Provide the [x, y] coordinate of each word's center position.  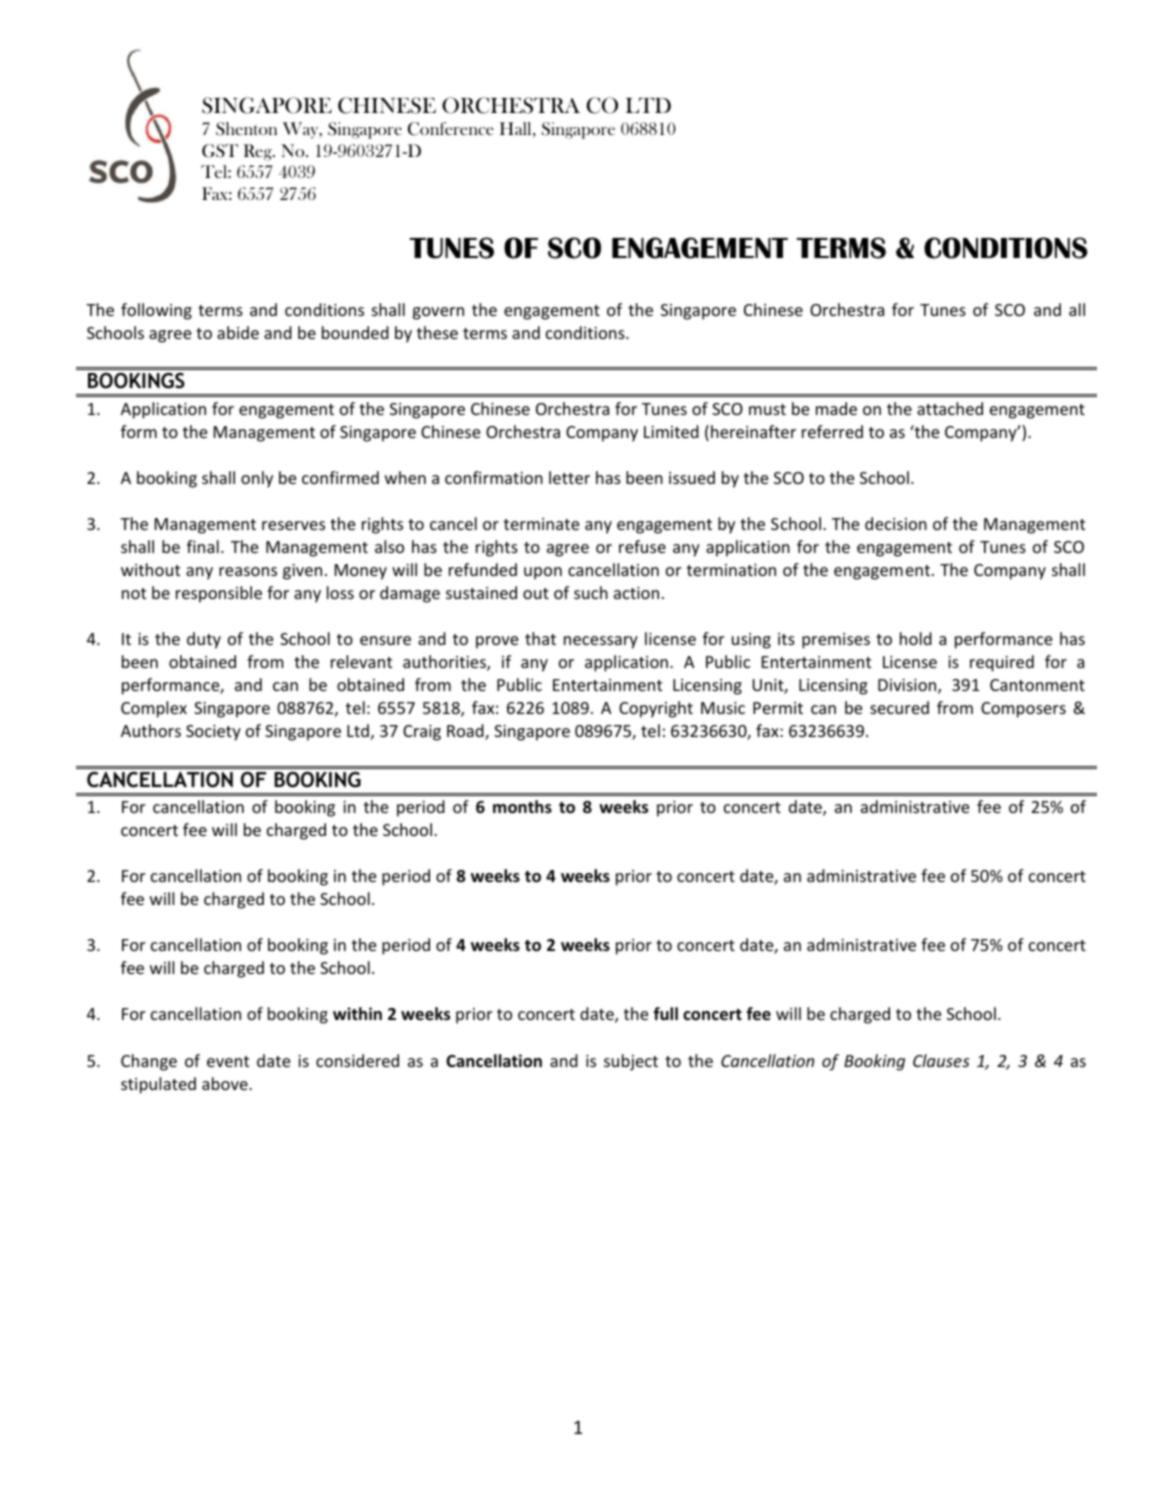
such [591, 592]
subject [631, 1062]
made [836, 408]
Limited [671, 431]
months [522, 807]
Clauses [941, 1060]
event [228, 1061]
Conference [451, 129]
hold [916, 638]
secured [899, 707]
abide [238, 332]
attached [950, 408]
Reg [259, 152]
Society [213, 733]
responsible [219, 594]
